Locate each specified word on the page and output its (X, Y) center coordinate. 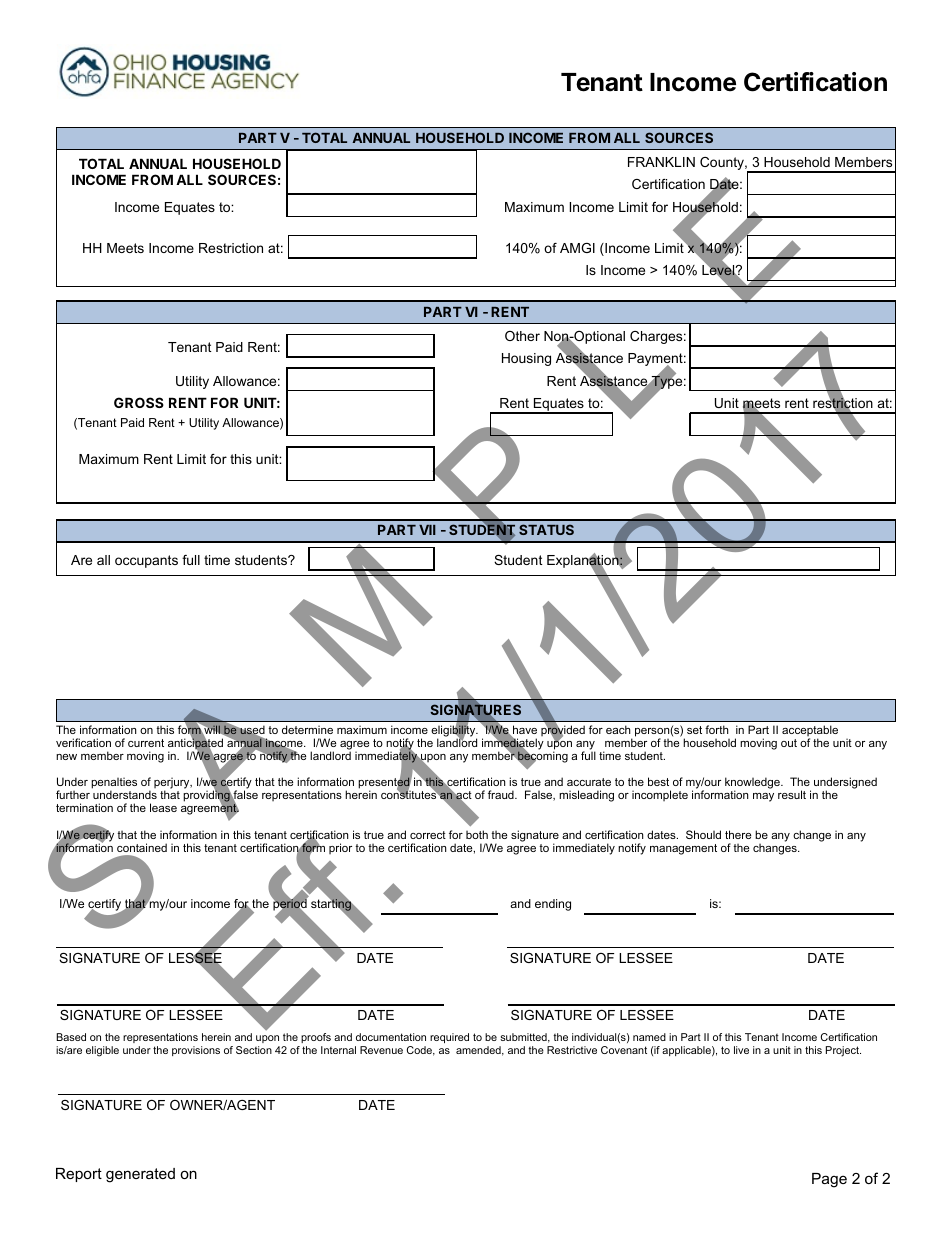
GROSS (139, 402)
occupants (146, 561)
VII (427, 530)
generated (140, 1175)
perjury (173, 784)
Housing (526, 359)
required (449, 1038)
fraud (502, 794)
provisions (196, 1051)
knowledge (753, 784)
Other (522, 336)
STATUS (546, 529)
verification (83, 742)
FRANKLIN (661, 162)
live (741, 1050)
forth (717, 729)
